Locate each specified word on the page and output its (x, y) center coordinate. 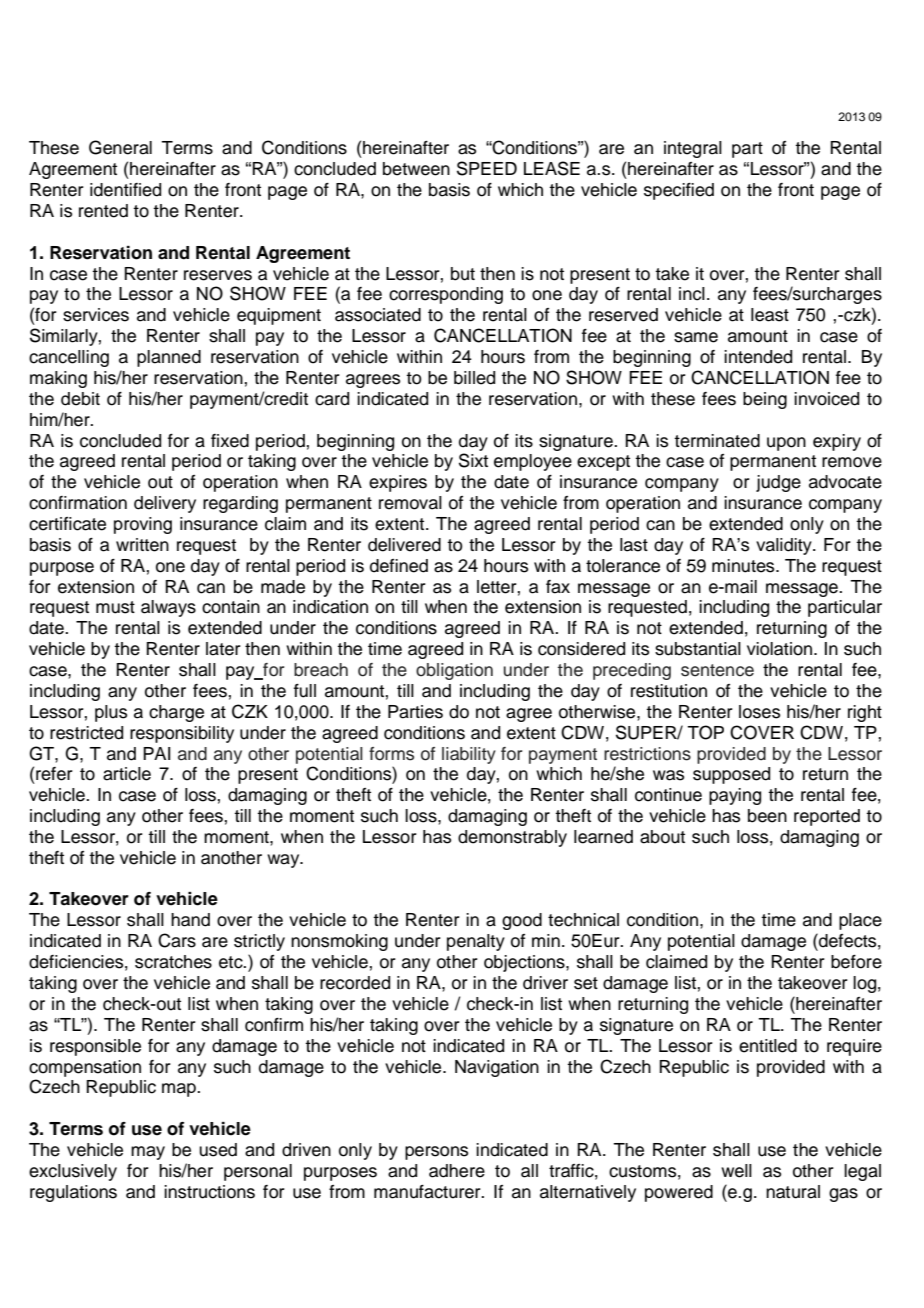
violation (781, 649)
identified (125, 190)
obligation (454, 671)
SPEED (487, 168)
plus (111, 713)
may (148, 1153)
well (736, 1171)
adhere (457, 1171)
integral (693, 149)
